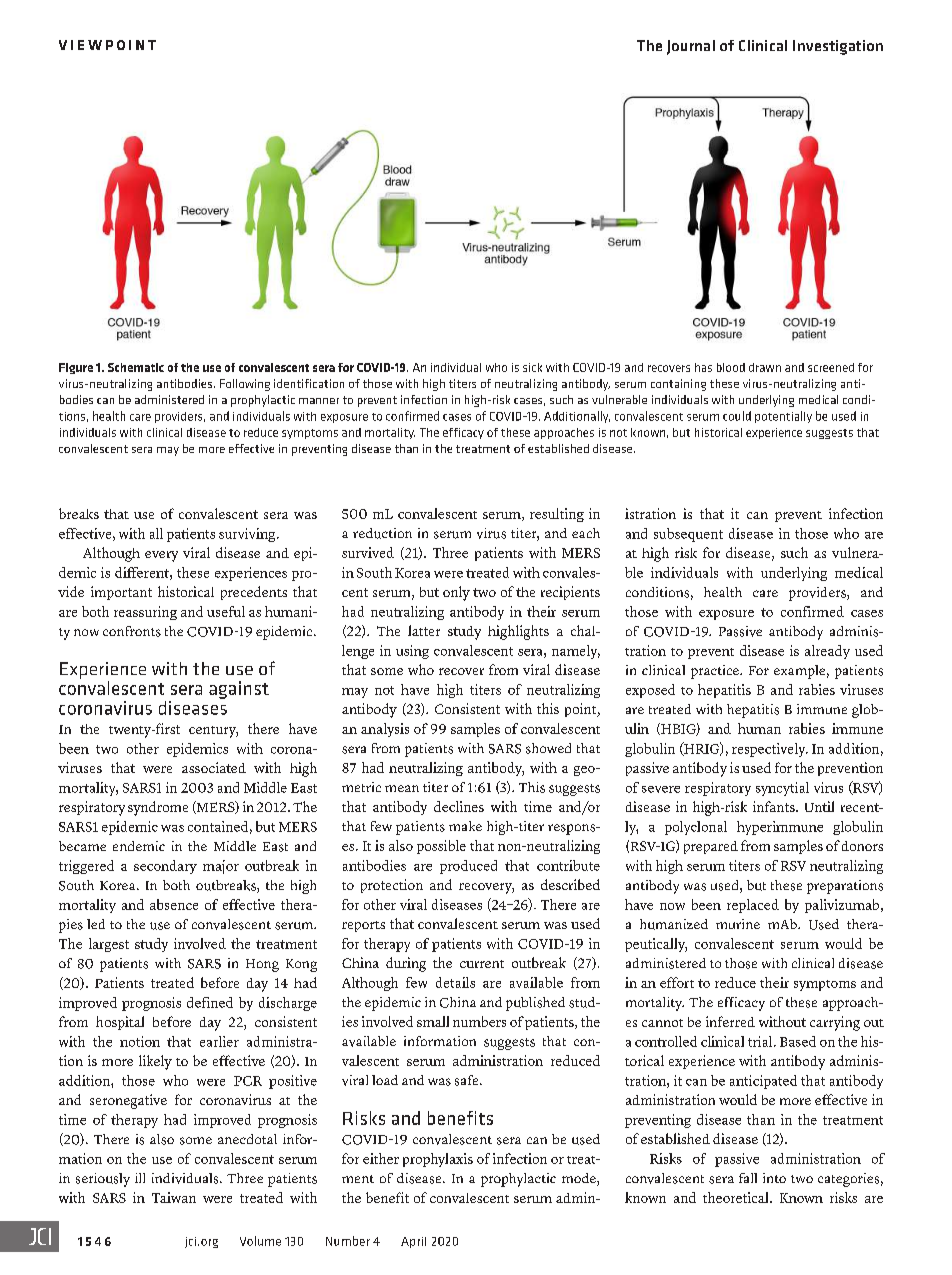  I want to click on Schematic, so click(136, 367).
